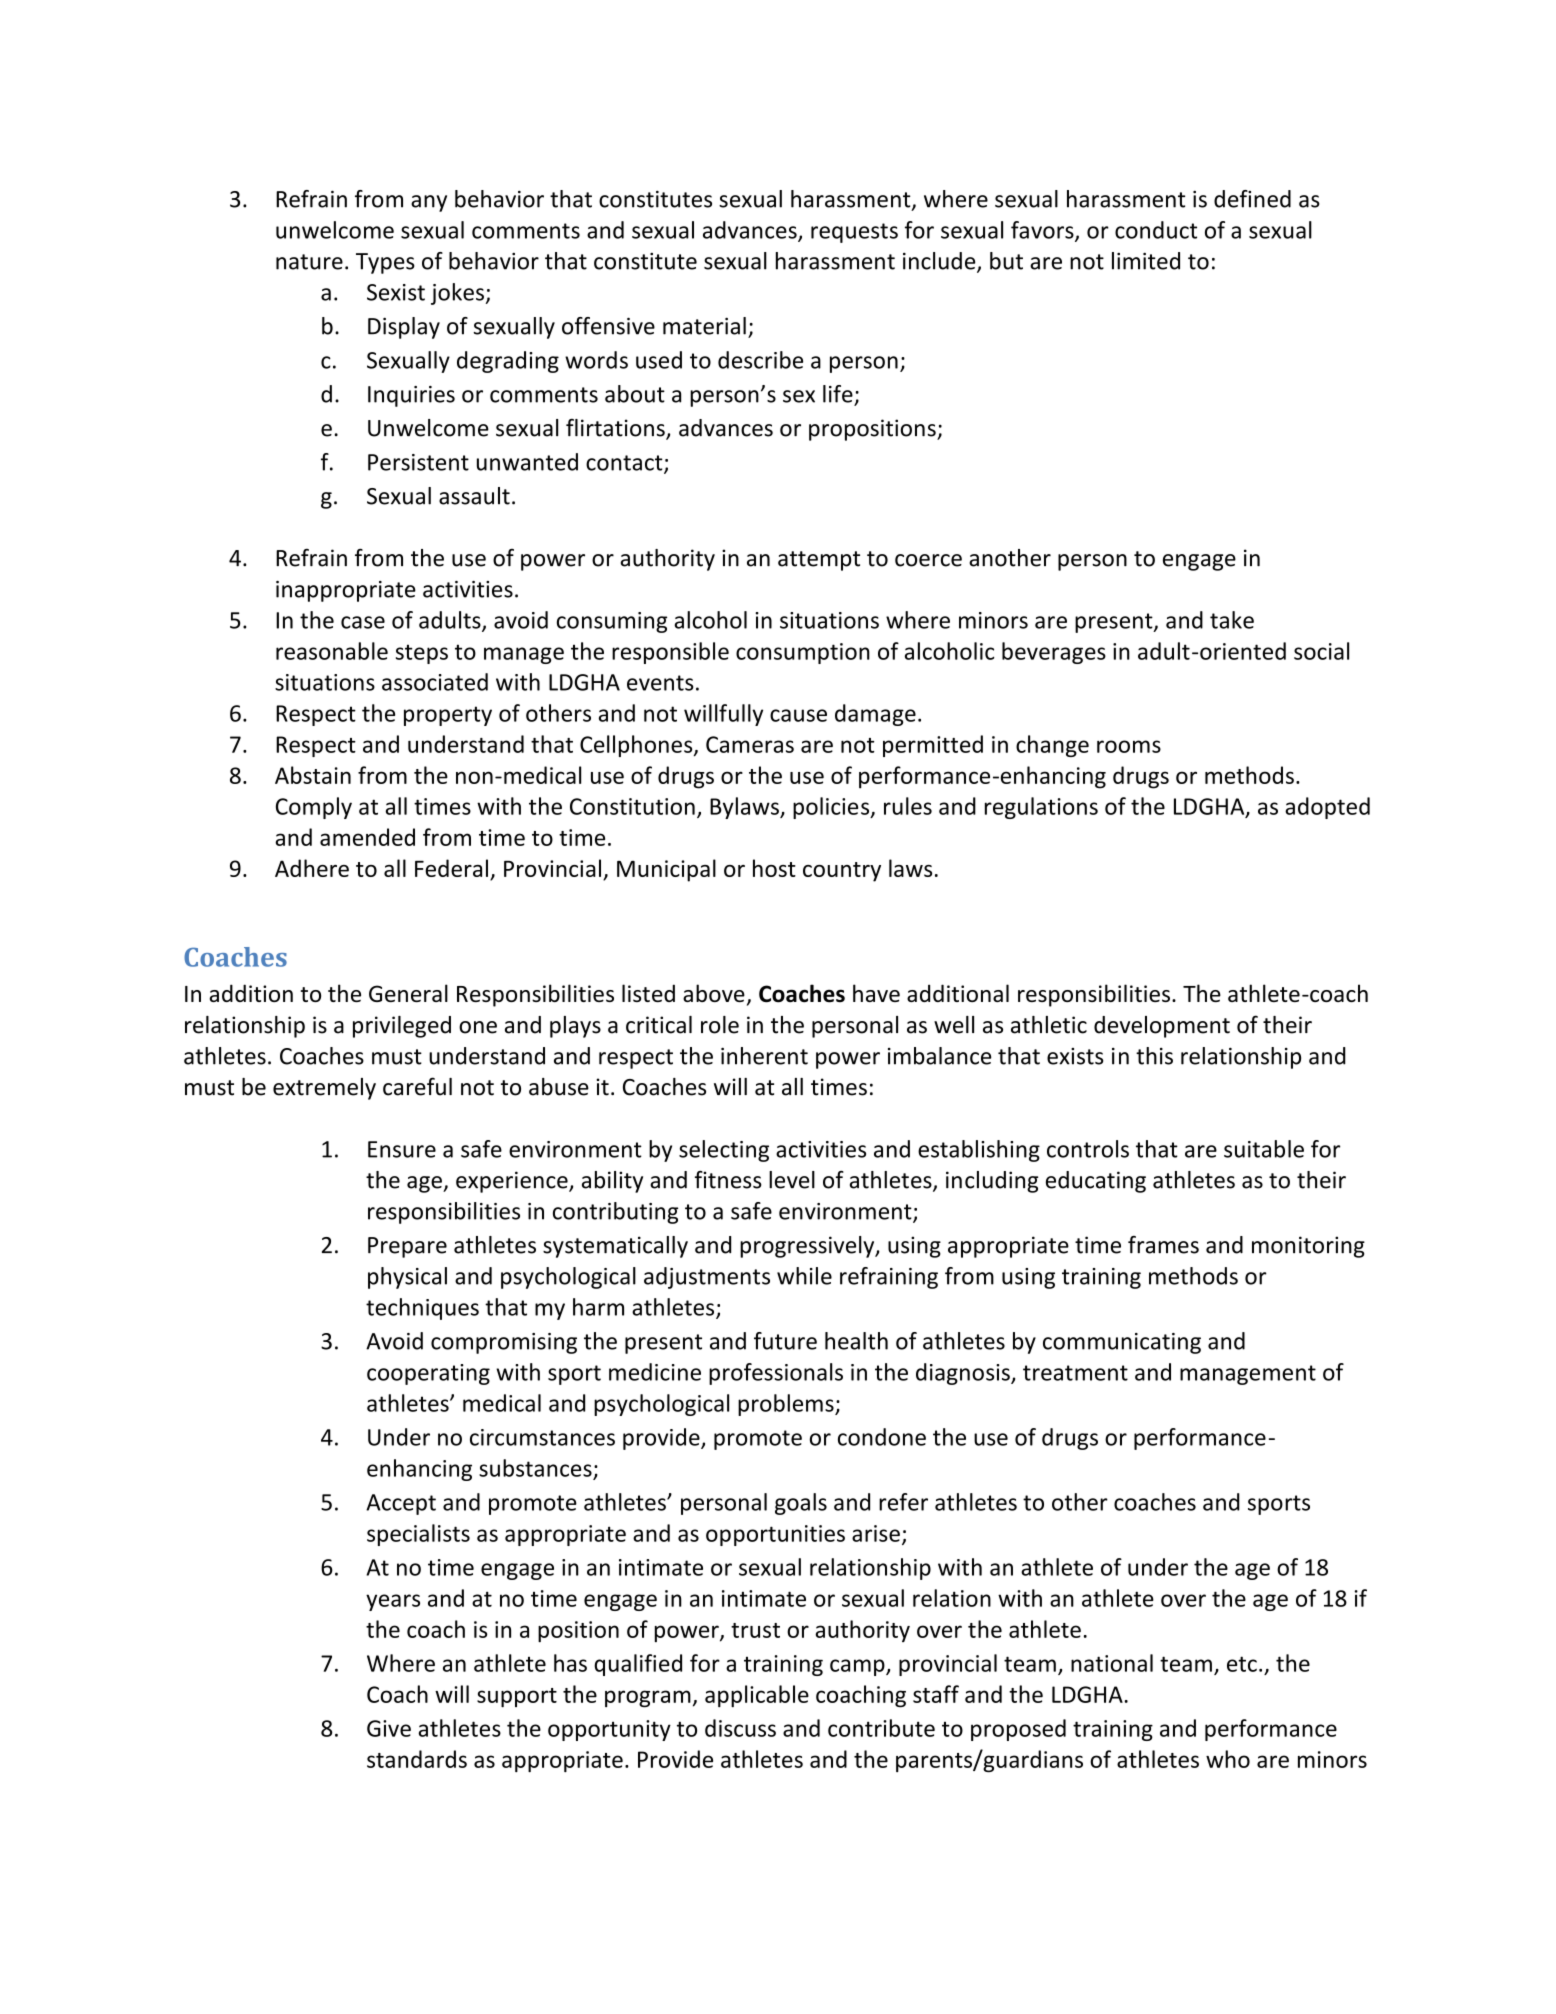 The height and width of the screenshot is (2014, 1556). I want to click on applicable, so click(757, 1696).
